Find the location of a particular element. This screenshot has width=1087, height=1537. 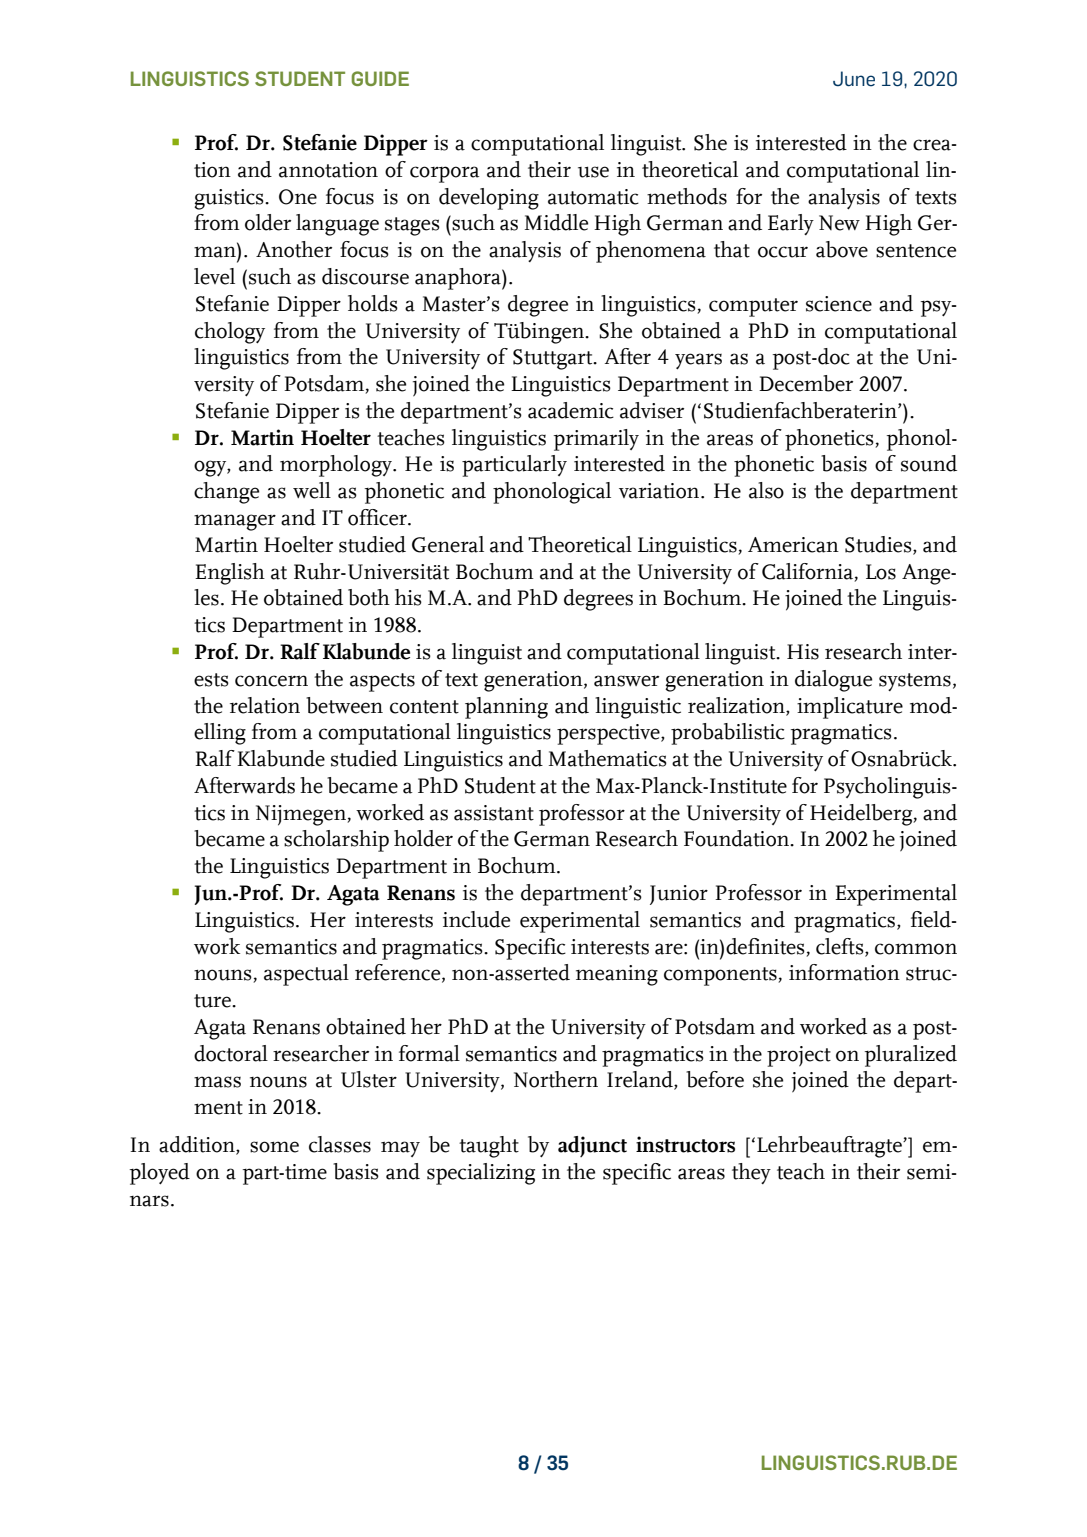

June is located at coordinates (854, 79).
